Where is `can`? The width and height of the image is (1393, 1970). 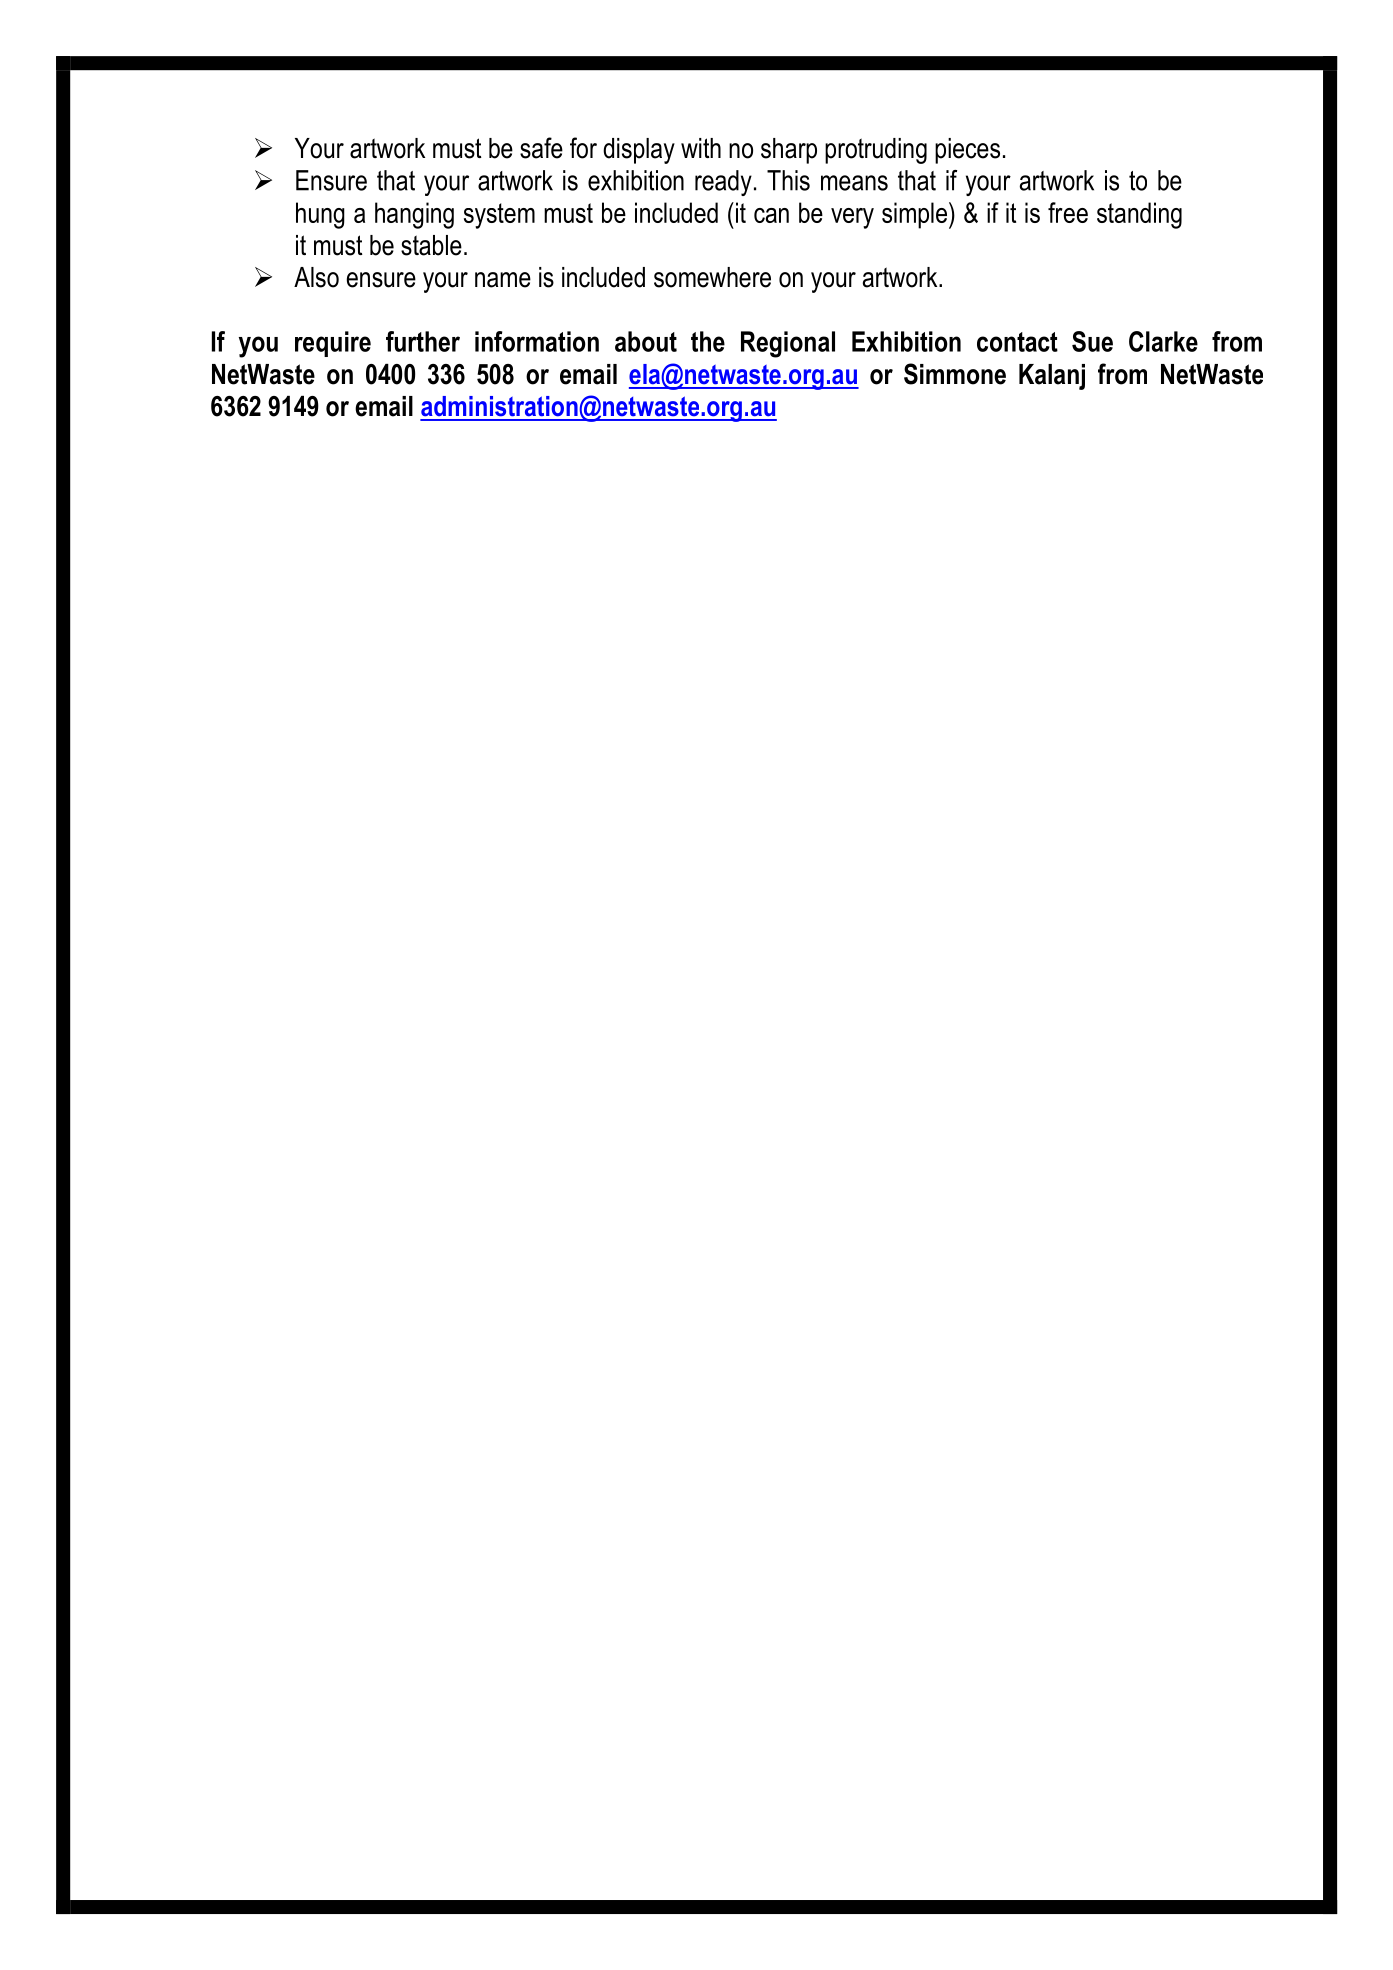 can is located at coordinates (771, 215).
